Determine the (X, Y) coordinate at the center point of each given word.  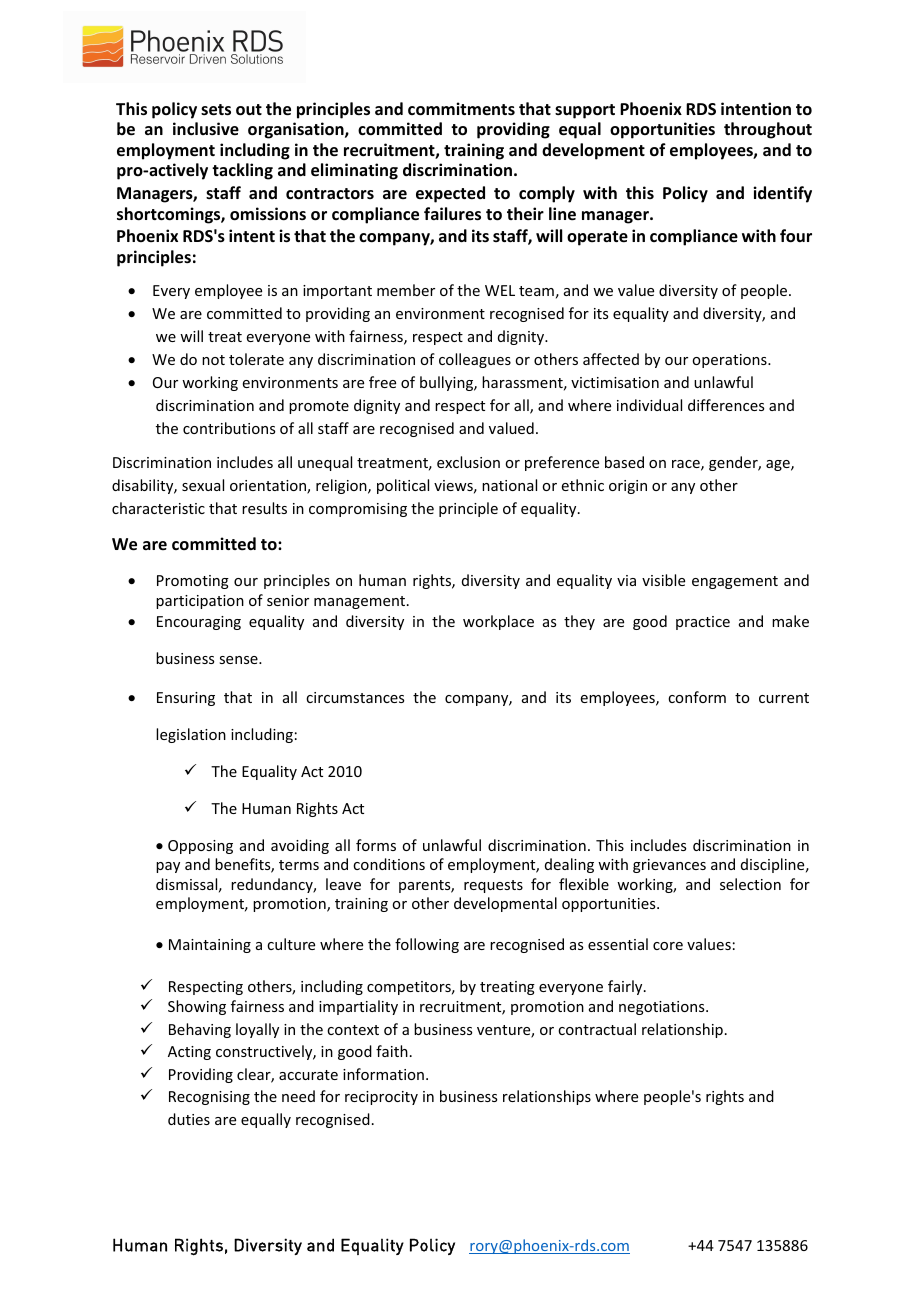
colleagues (475, 360)
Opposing (200, 847)
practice (703, 623)
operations (730, 361)
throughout (768, 130)
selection (750, 884)
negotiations (663, 1008)
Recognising (209, 1098)
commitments (461, 109)
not (213, 360)
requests (493, 886)
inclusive (206, 129)
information (383, 1074)
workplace (498, 622)
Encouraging (199, 623)
